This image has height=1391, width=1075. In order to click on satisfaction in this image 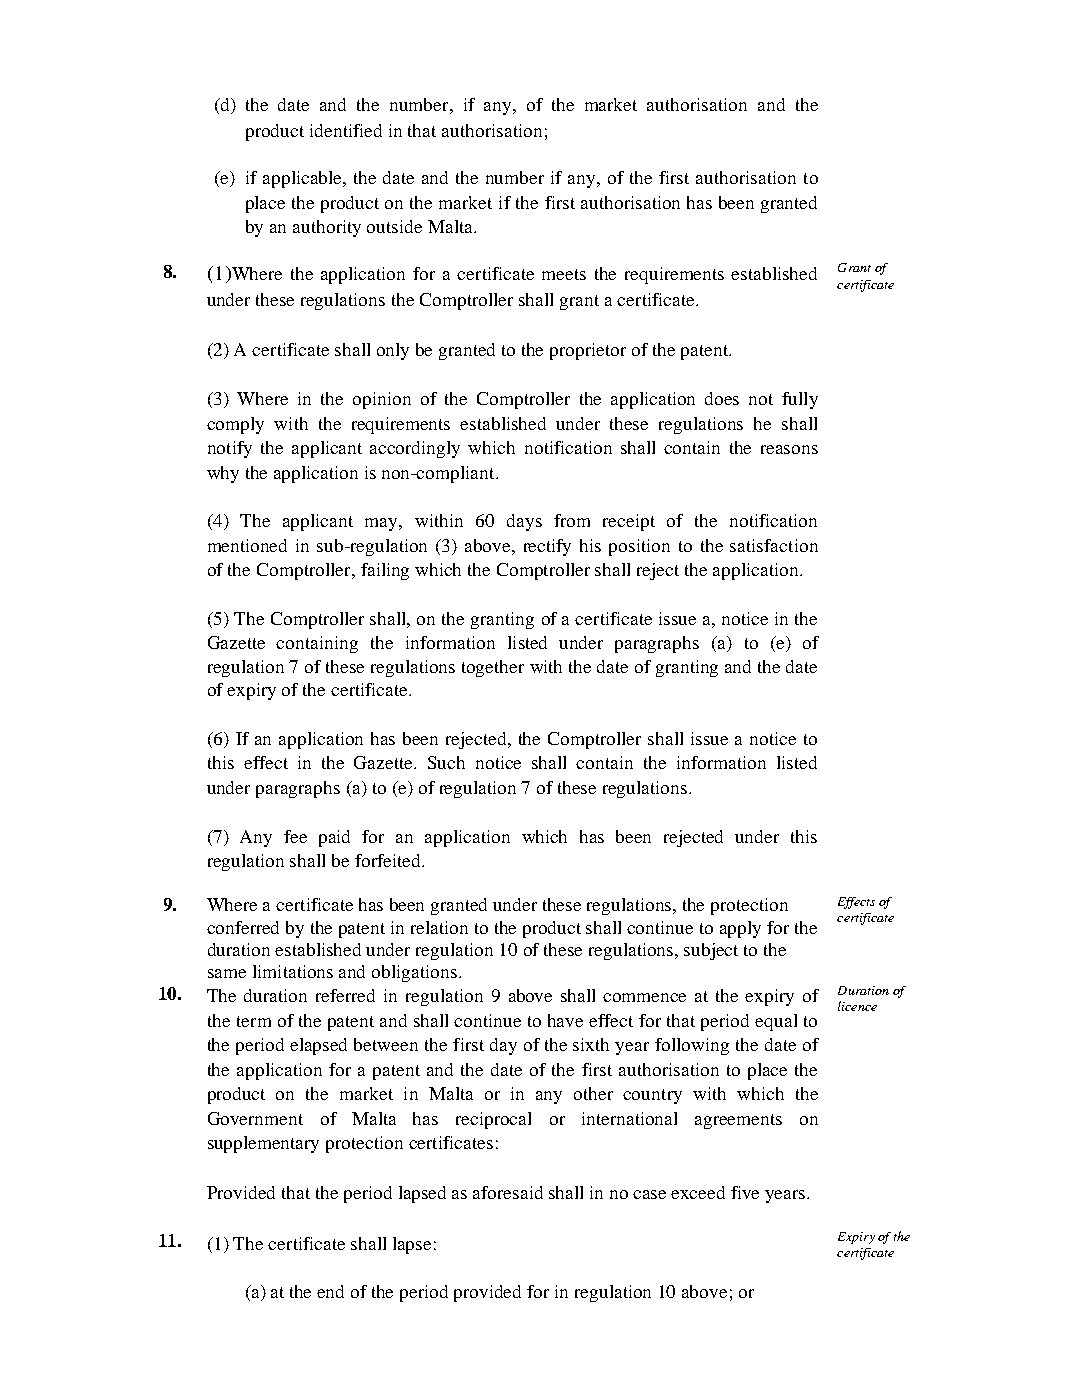, I will do `click(774, 545)`.
